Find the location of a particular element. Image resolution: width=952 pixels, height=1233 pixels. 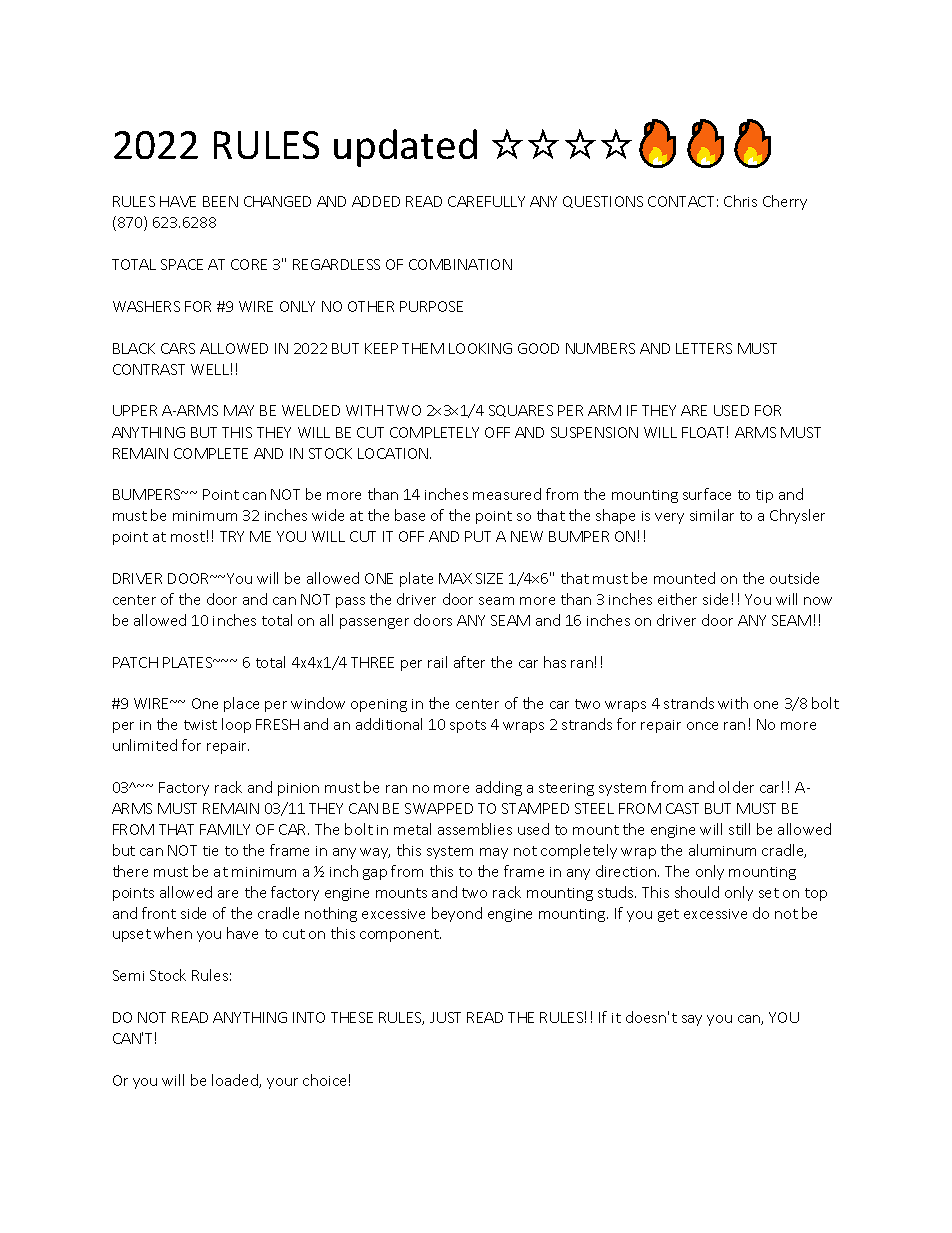

your is located at coordinates (282, 1083).
